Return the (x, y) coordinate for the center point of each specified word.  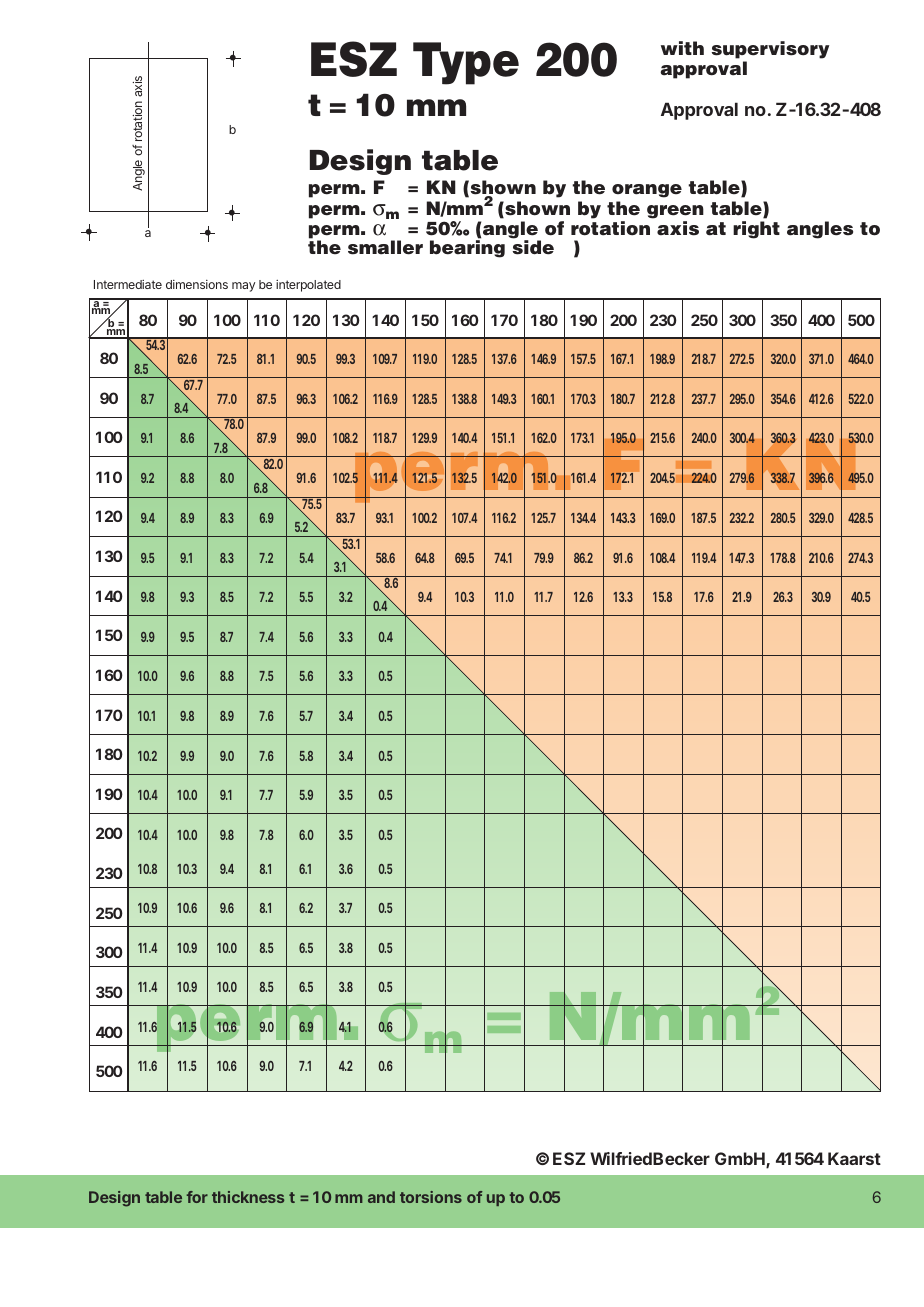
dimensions (197, 284)
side (533, 246)
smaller (385, 247)
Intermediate (128, 284)
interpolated (308, 286)
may (243, 287)
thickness (248, 1197)
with (682, 48)
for (197, 1197)
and (381, 1197)
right (756, 230)
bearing (467, 248)
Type (466, 63)
